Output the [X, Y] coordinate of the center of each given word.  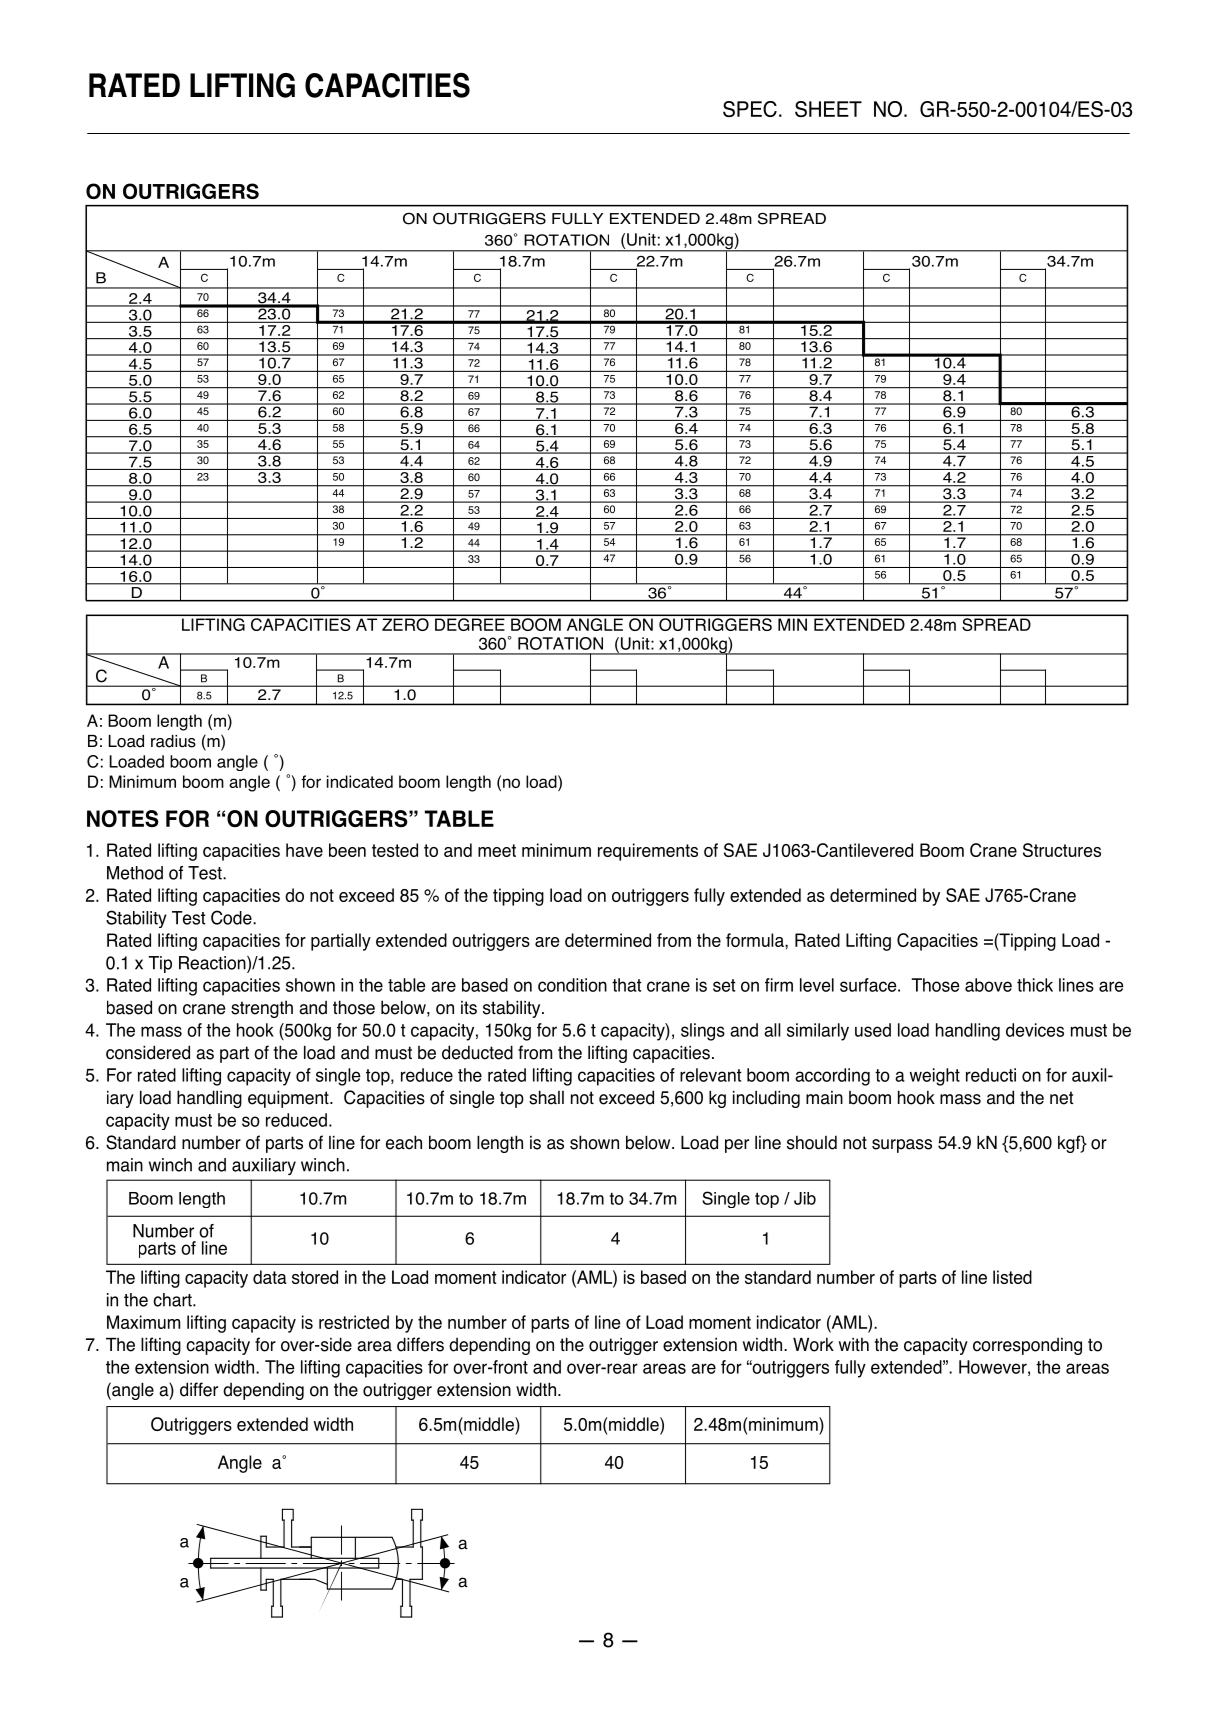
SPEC [750, 109]
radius [173, 741]
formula [756, 940]
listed [1012, 1277]
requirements [648, 852]
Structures [1062, 850]
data [270, 1277]
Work [813, 1345]
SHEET [828, 109]
